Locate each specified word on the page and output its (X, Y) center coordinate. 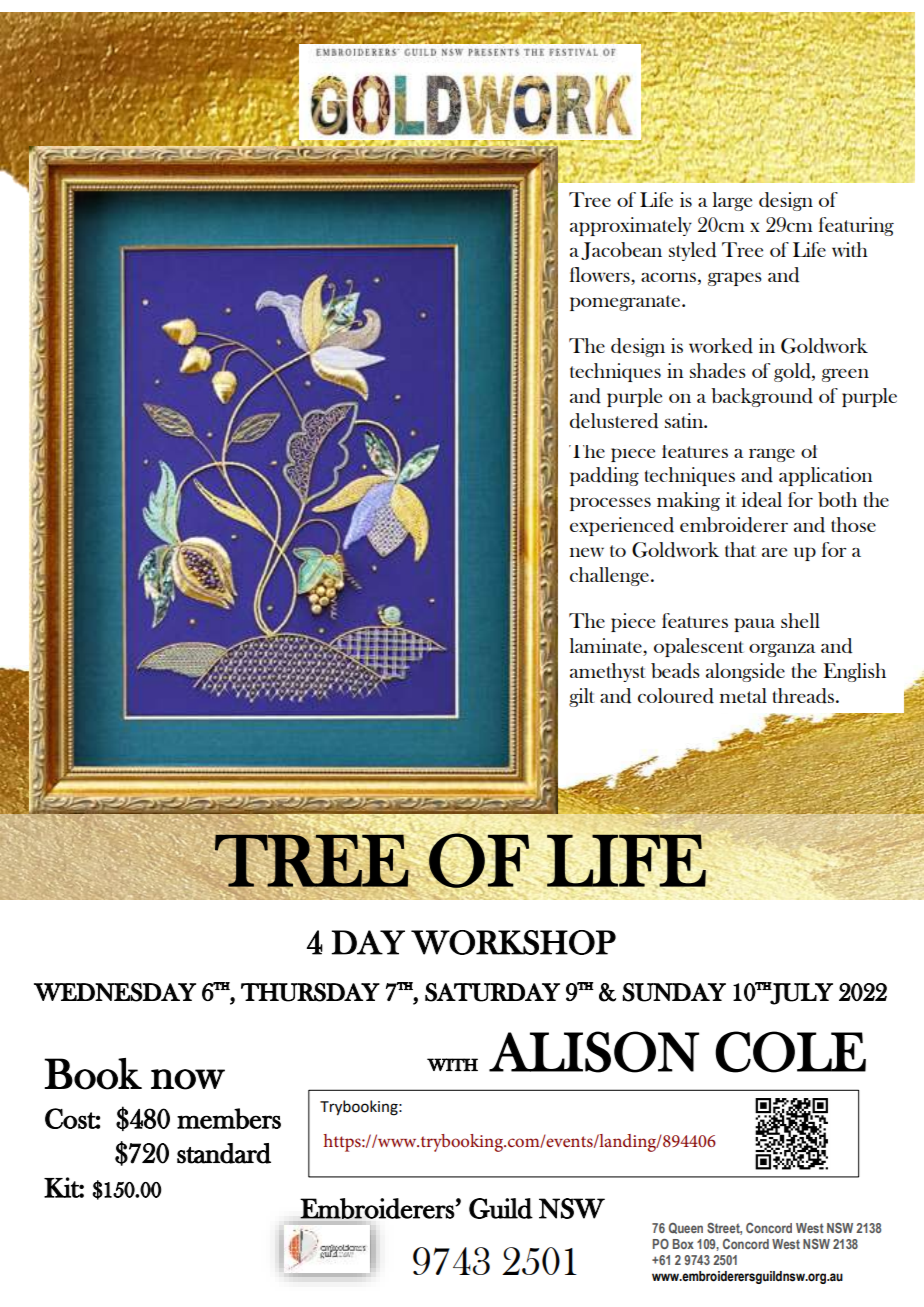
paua (754, 625)
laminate (607, 647)
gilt (581, 697)
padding (604, 476)
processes (610, 504)
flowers (601, 276)
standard (224, 1153)
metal (743, 695)
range (772, 455)
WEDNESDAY (115, 992)
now (188, 1079)
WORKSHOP (513, 942)
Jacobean (621, 251)
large (732, 201)
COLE (790, 1052)
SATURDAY (492, 992)
